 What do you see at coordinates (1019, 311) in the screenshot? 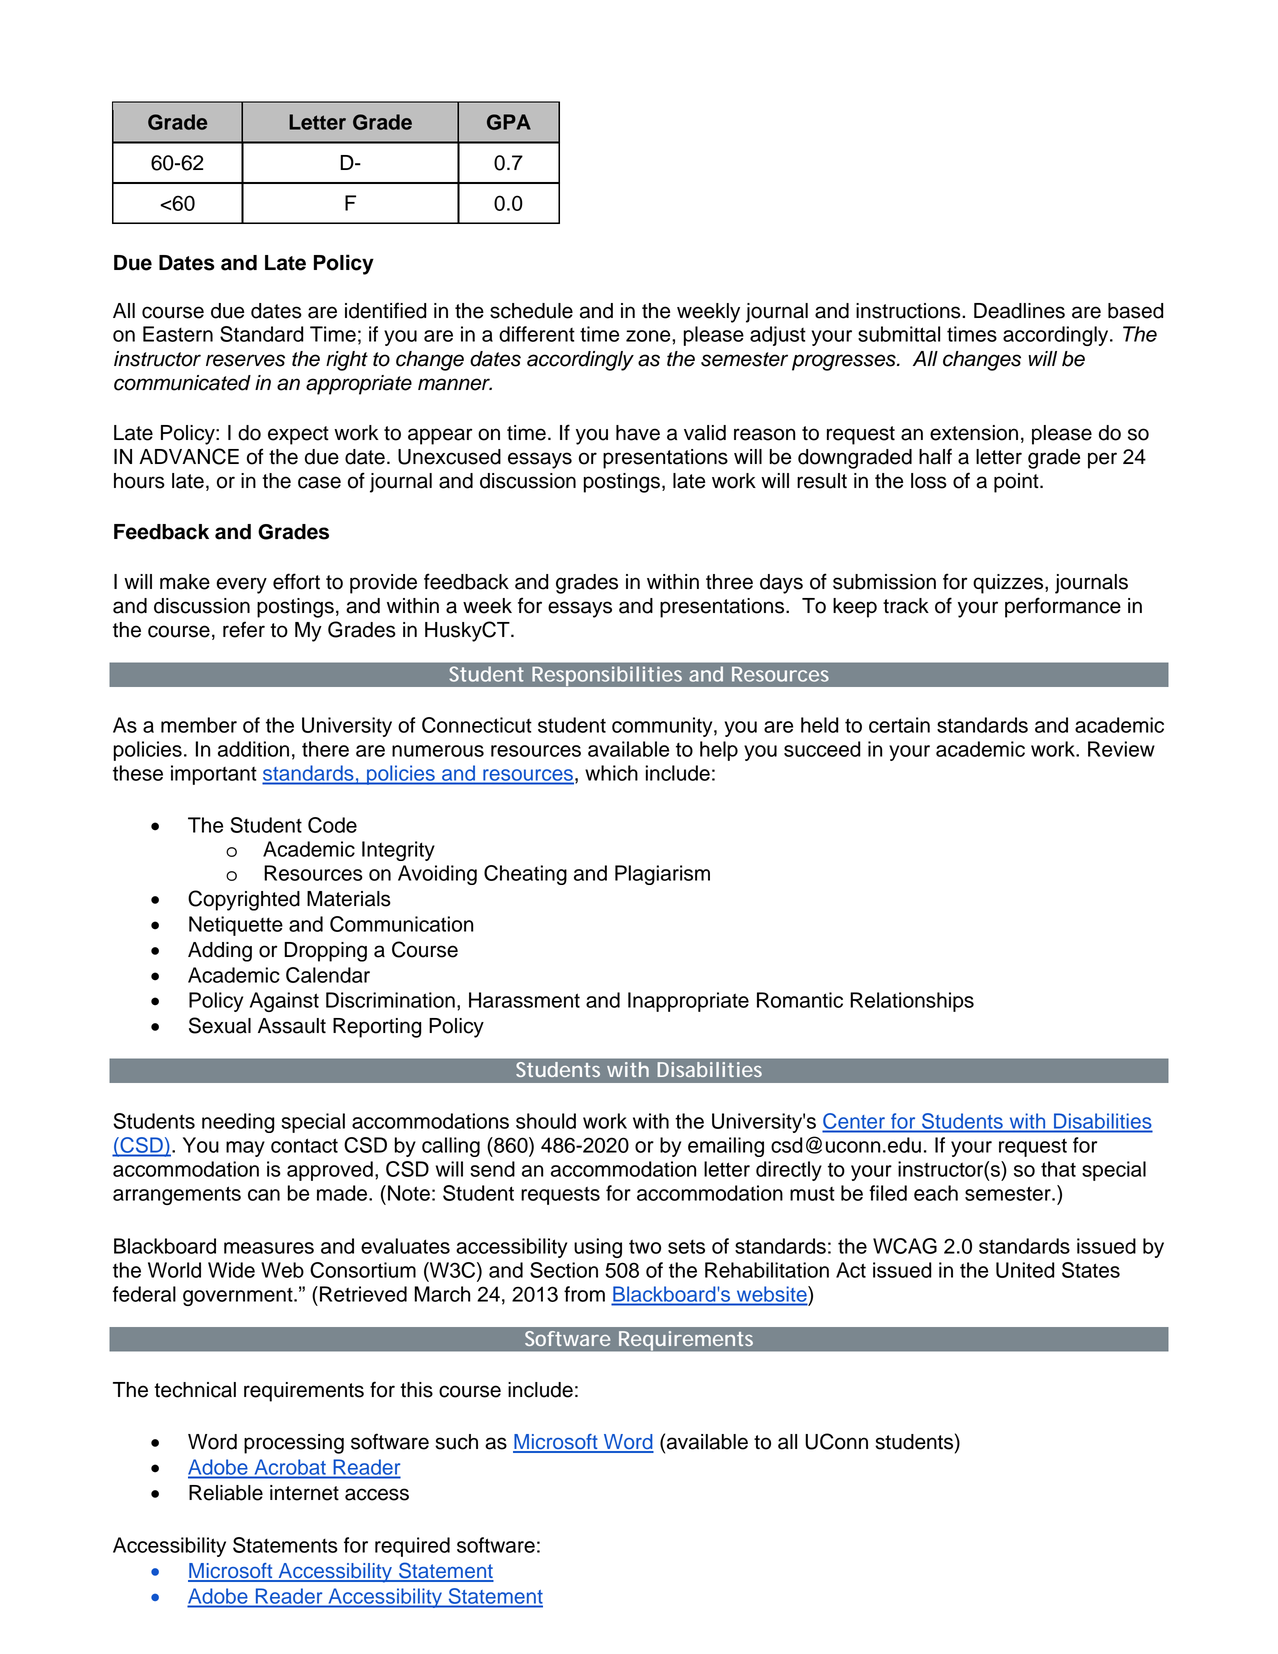
I see `Deadlines` at bounding box center [1019, 311].
